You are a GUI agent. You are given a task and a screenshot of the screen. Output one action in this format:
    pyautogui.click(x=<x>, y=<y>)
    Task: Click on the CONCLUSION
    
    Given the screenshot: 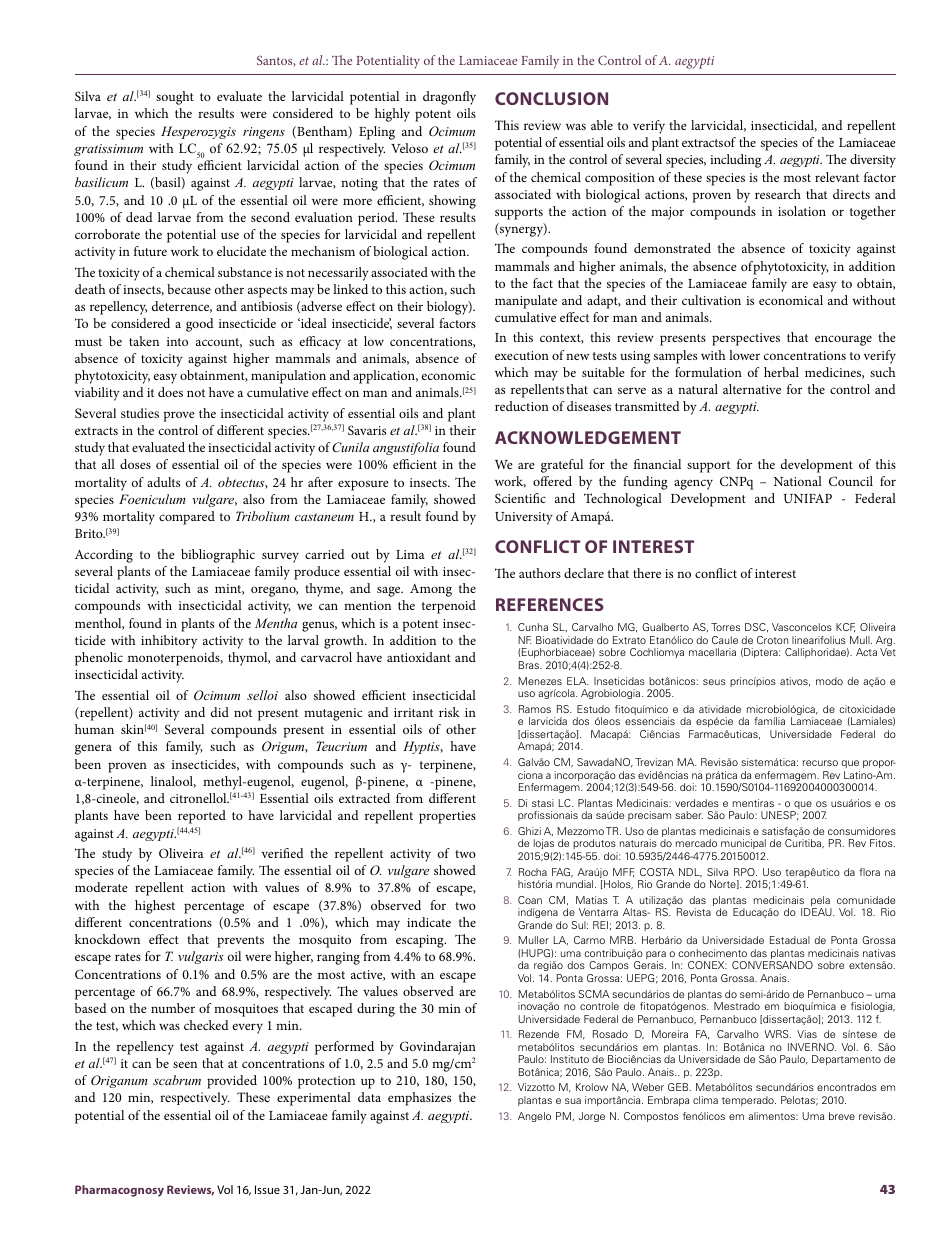 What is the action you would take?
    pyautogui.click(x=551, y=98)
